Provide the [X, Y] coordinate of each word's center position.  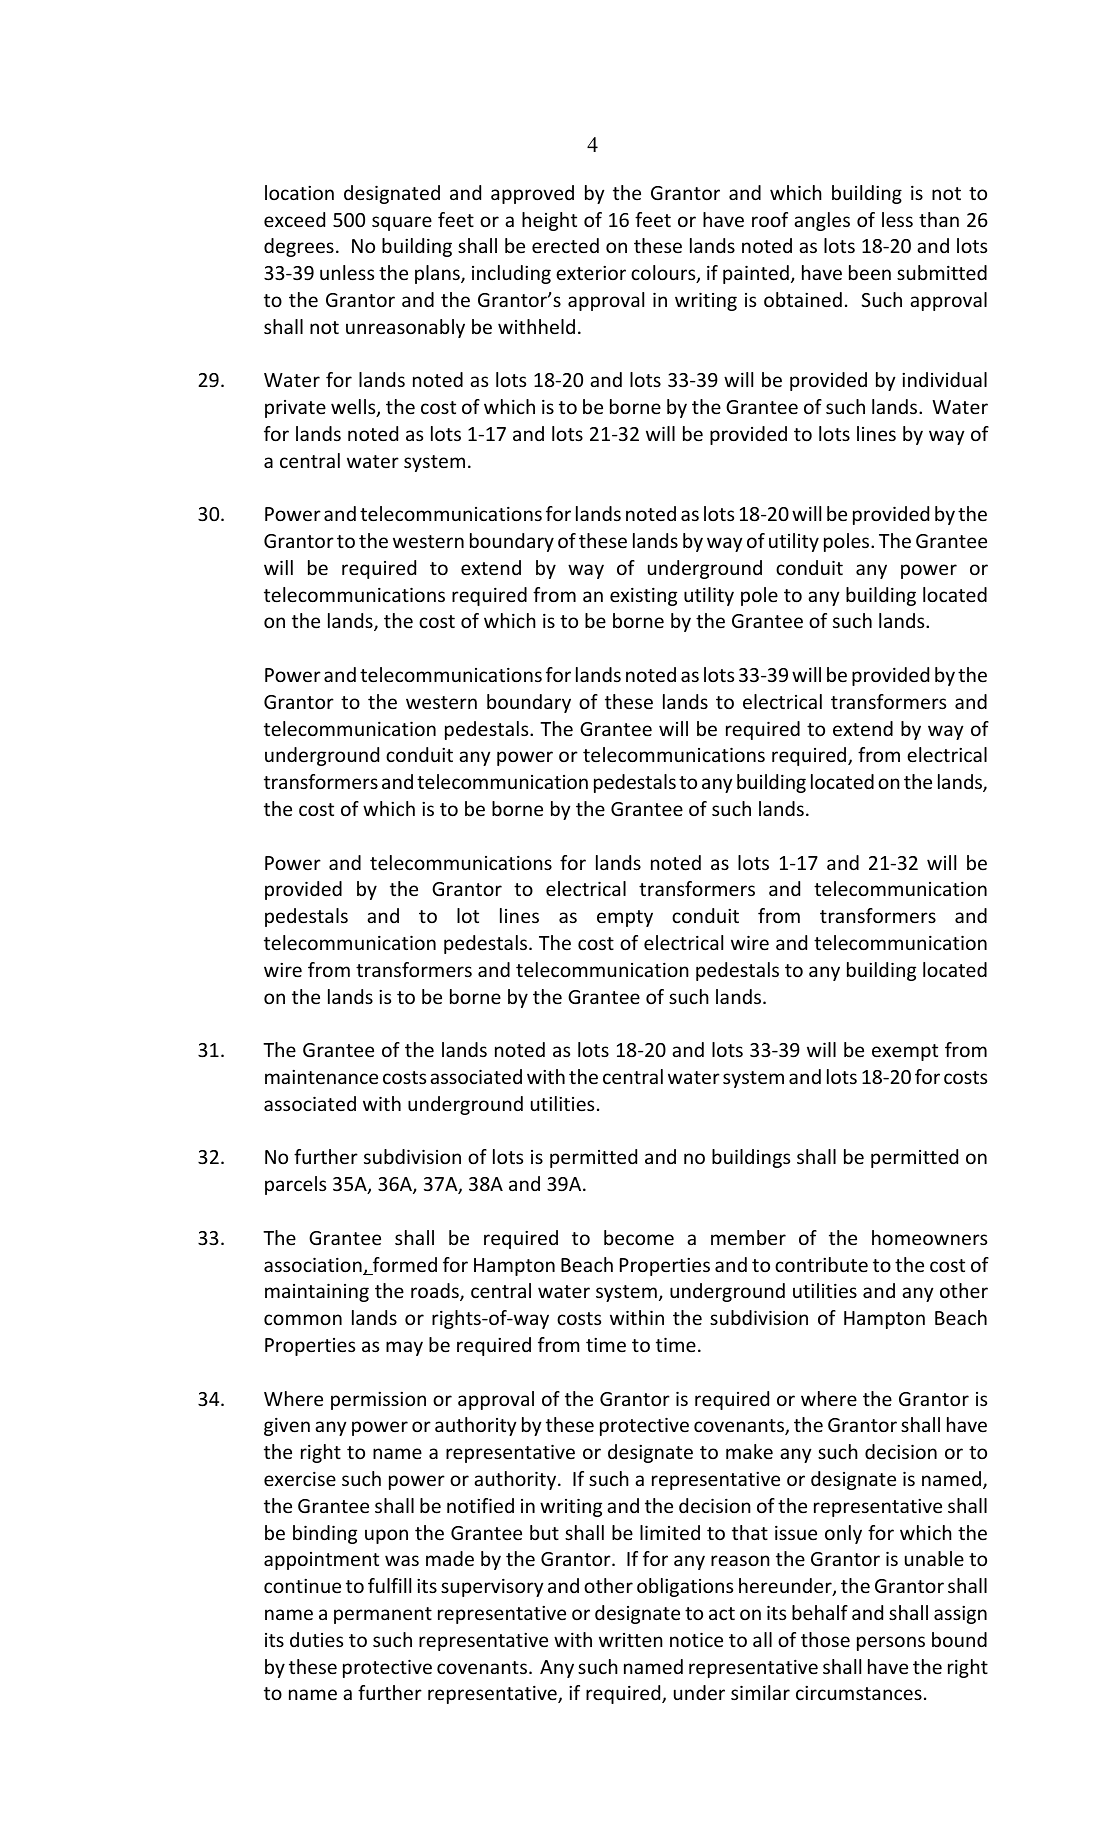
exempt [905, 1052]
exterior [591, 273]
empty [625, 918]
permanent [383, 1615]
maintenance [321, 1077]
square [402, 223]
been [870, 272]
